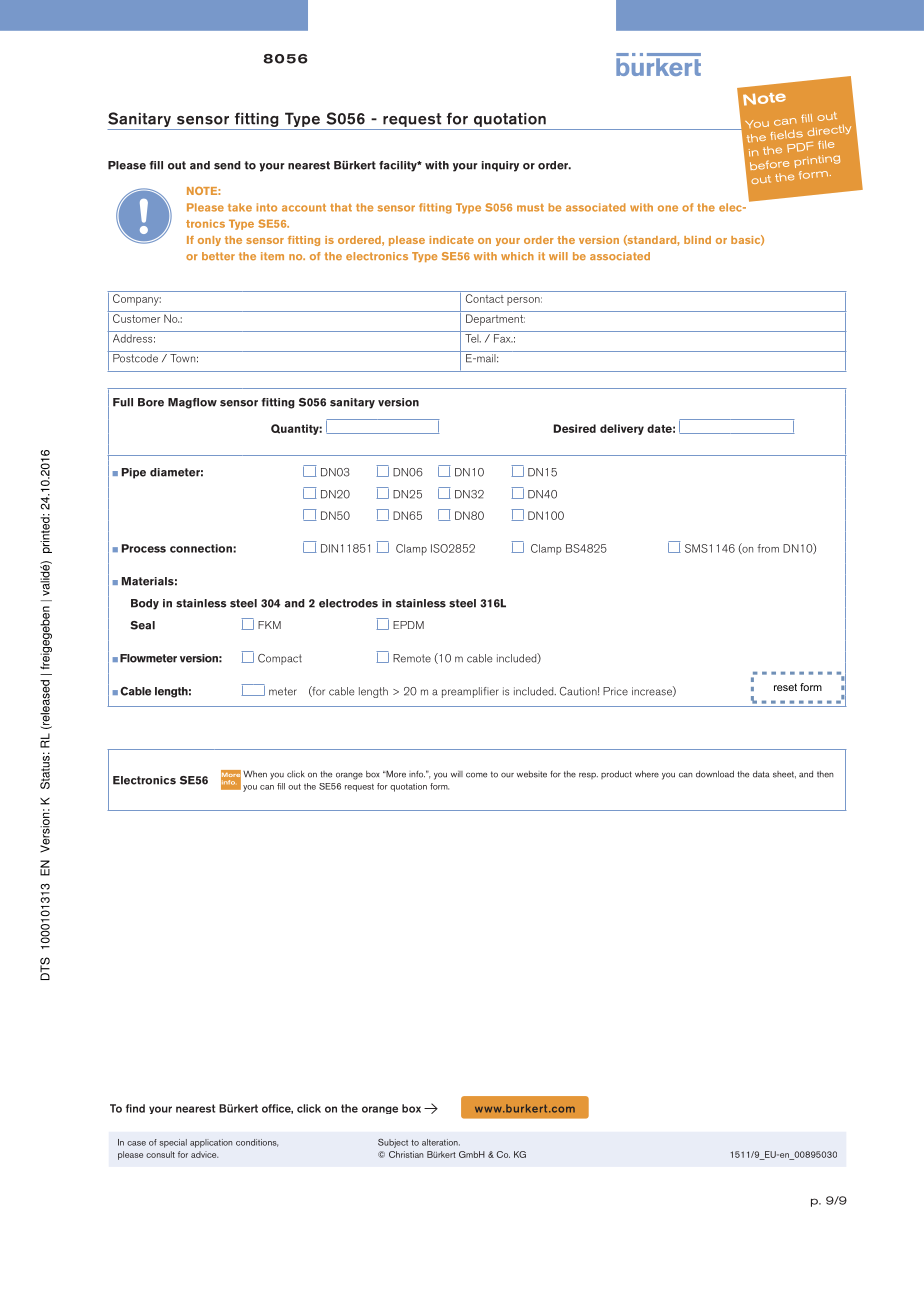  Describe the element at coordinates (211, 1143) in the document. I see `application` at that location.
